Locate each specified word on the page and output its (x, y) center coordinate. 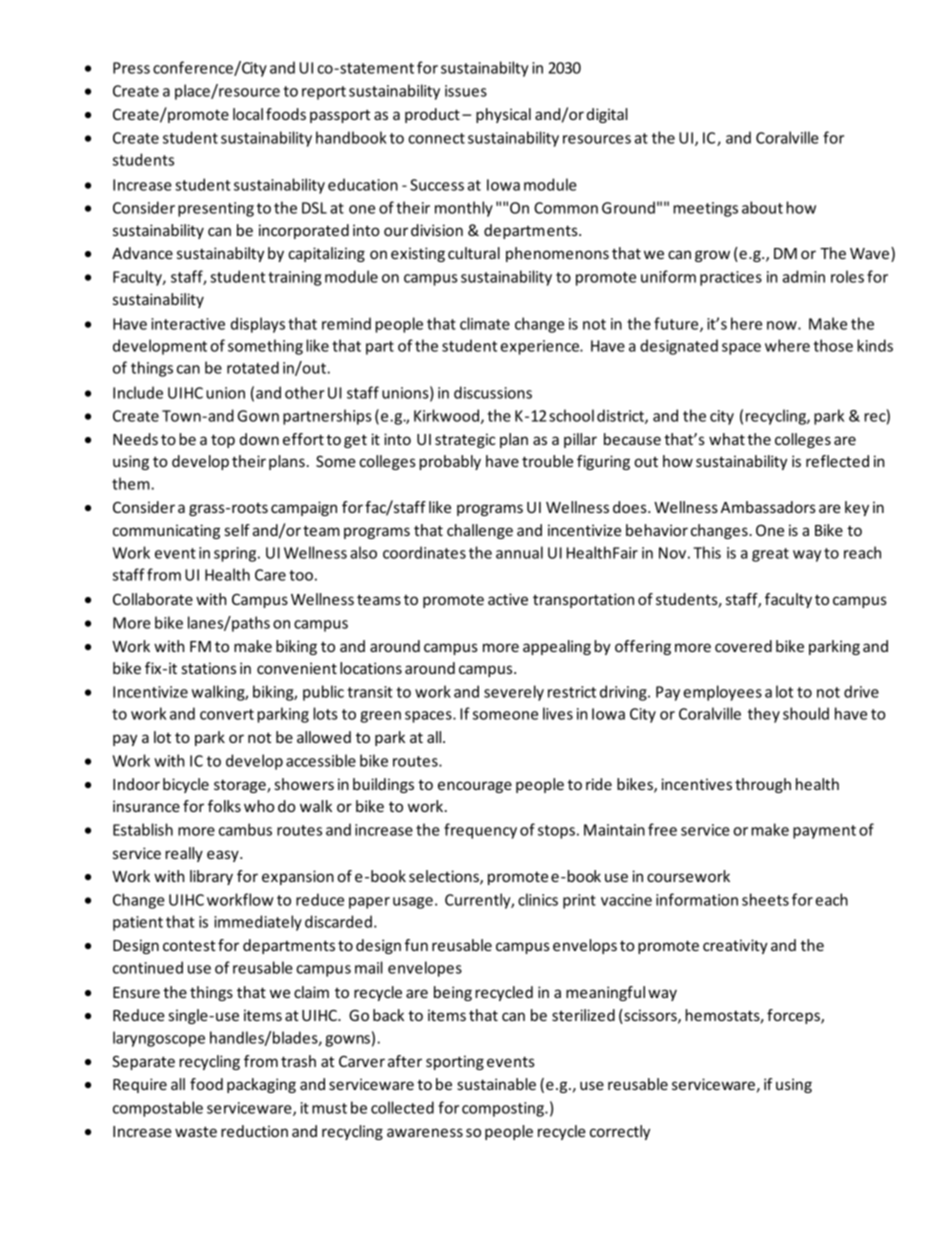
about (762, 207)
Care (270, 575)
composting (504, 1109)
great (770, 555)
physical (503, 115)
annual (519, 552)
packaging (261, 1085)
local (248, 114)
